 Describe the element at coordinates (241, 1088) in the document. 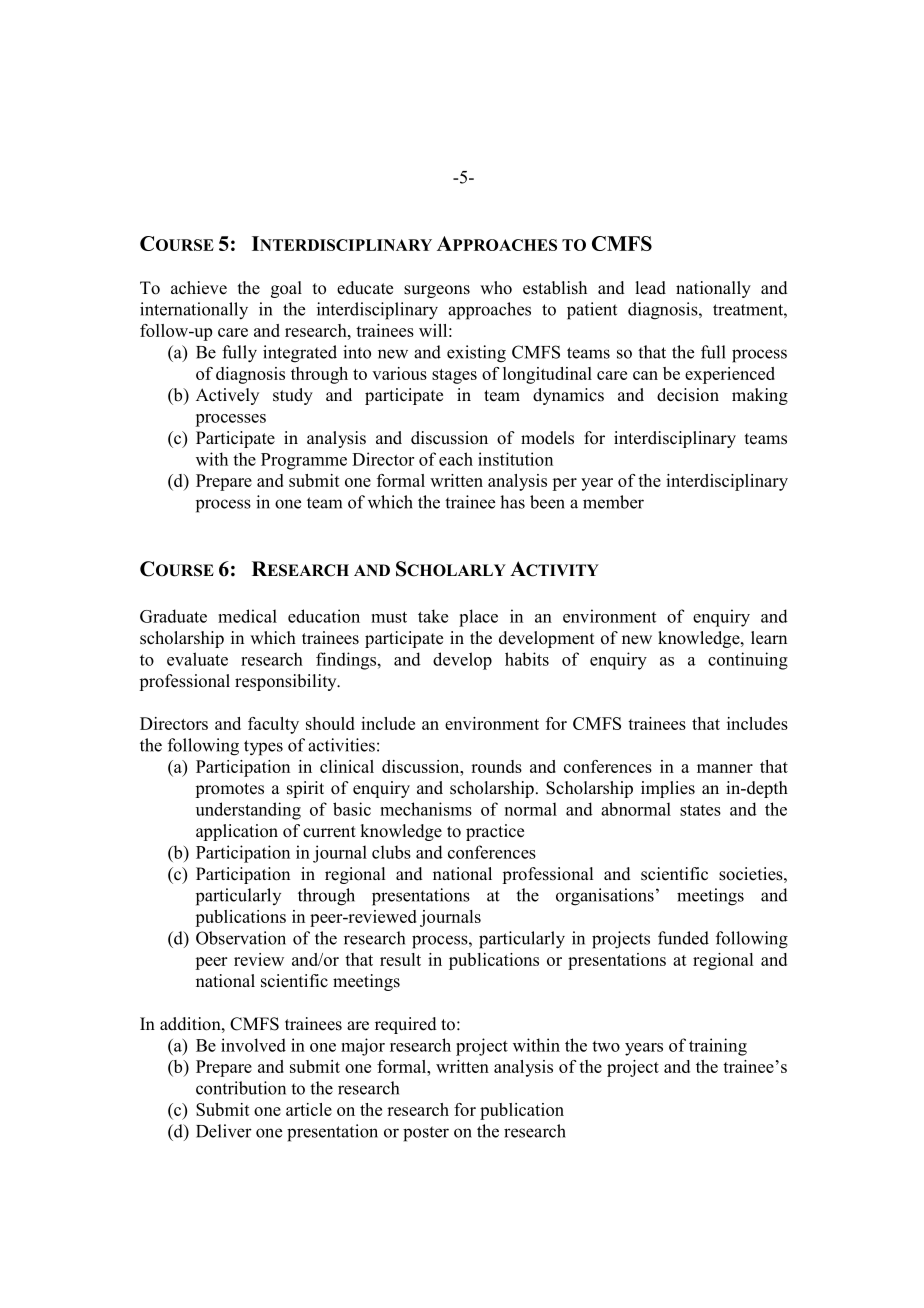

I see `contribution` at that location.
